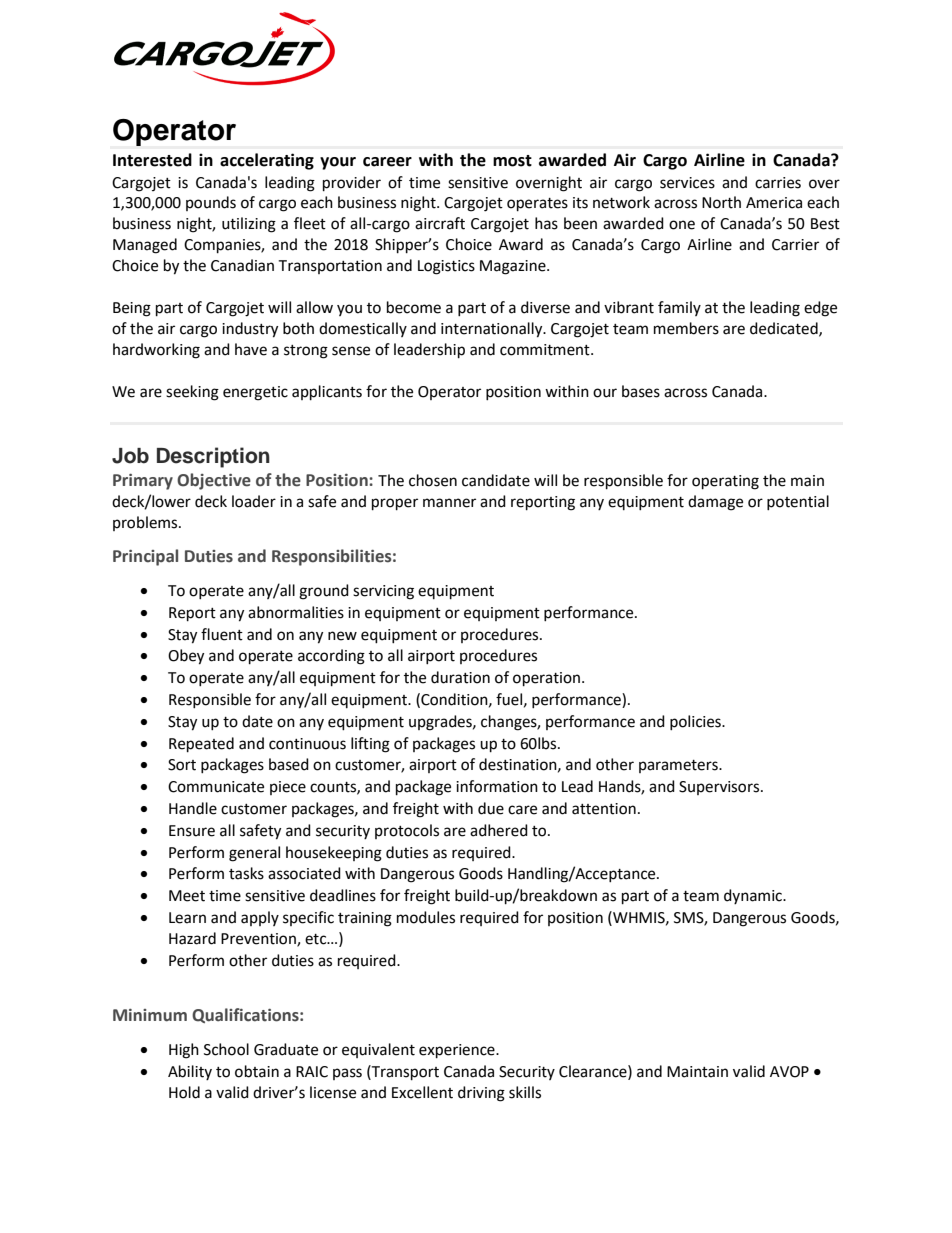 Image resolution: width=952 pixels, height=1233 pixels. Describe the element at coordinates (546, 350) in the screenshot. I see `commitment` at that location.
